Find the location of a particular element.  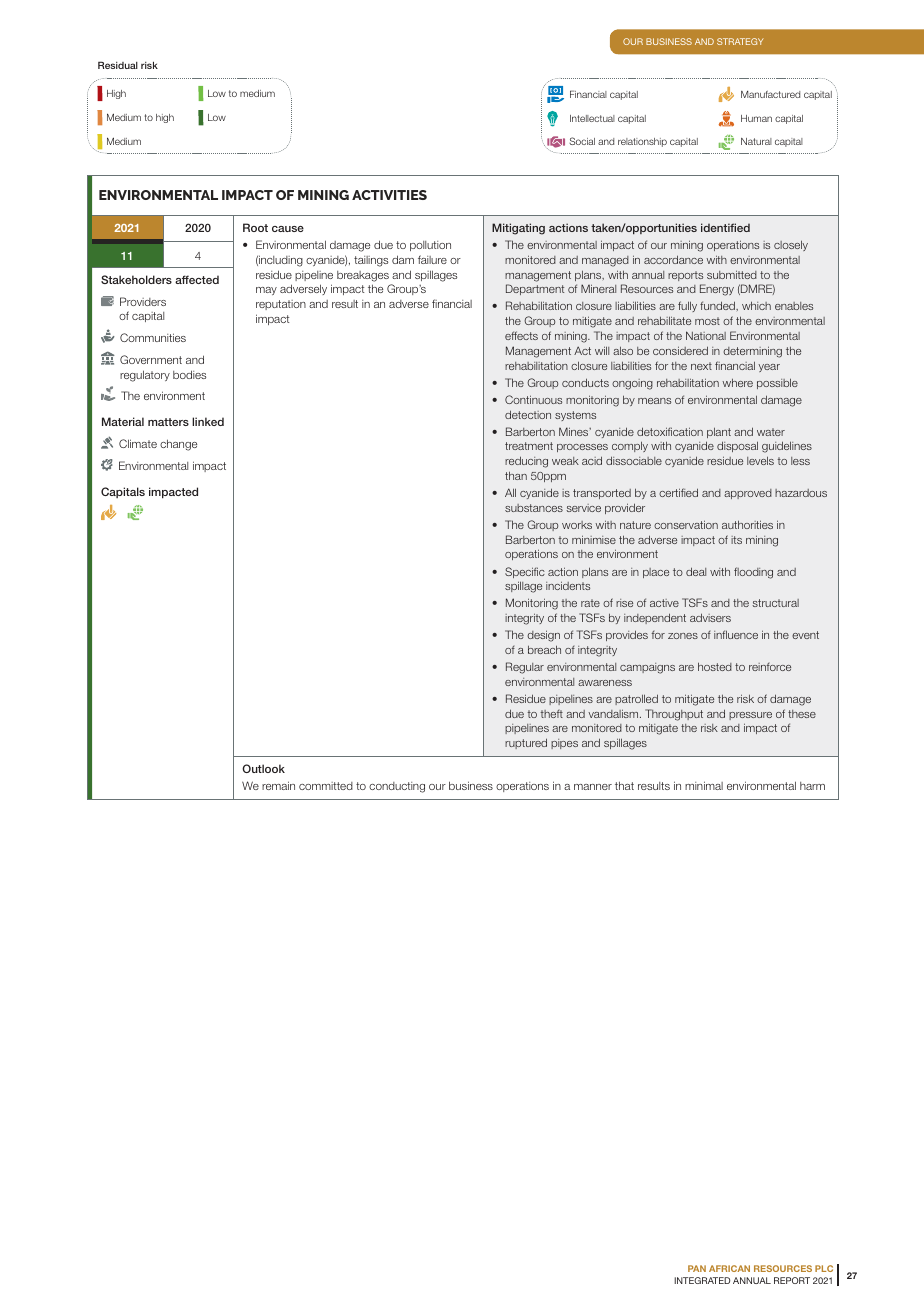

minimal is located at coordinates (704, 785).
